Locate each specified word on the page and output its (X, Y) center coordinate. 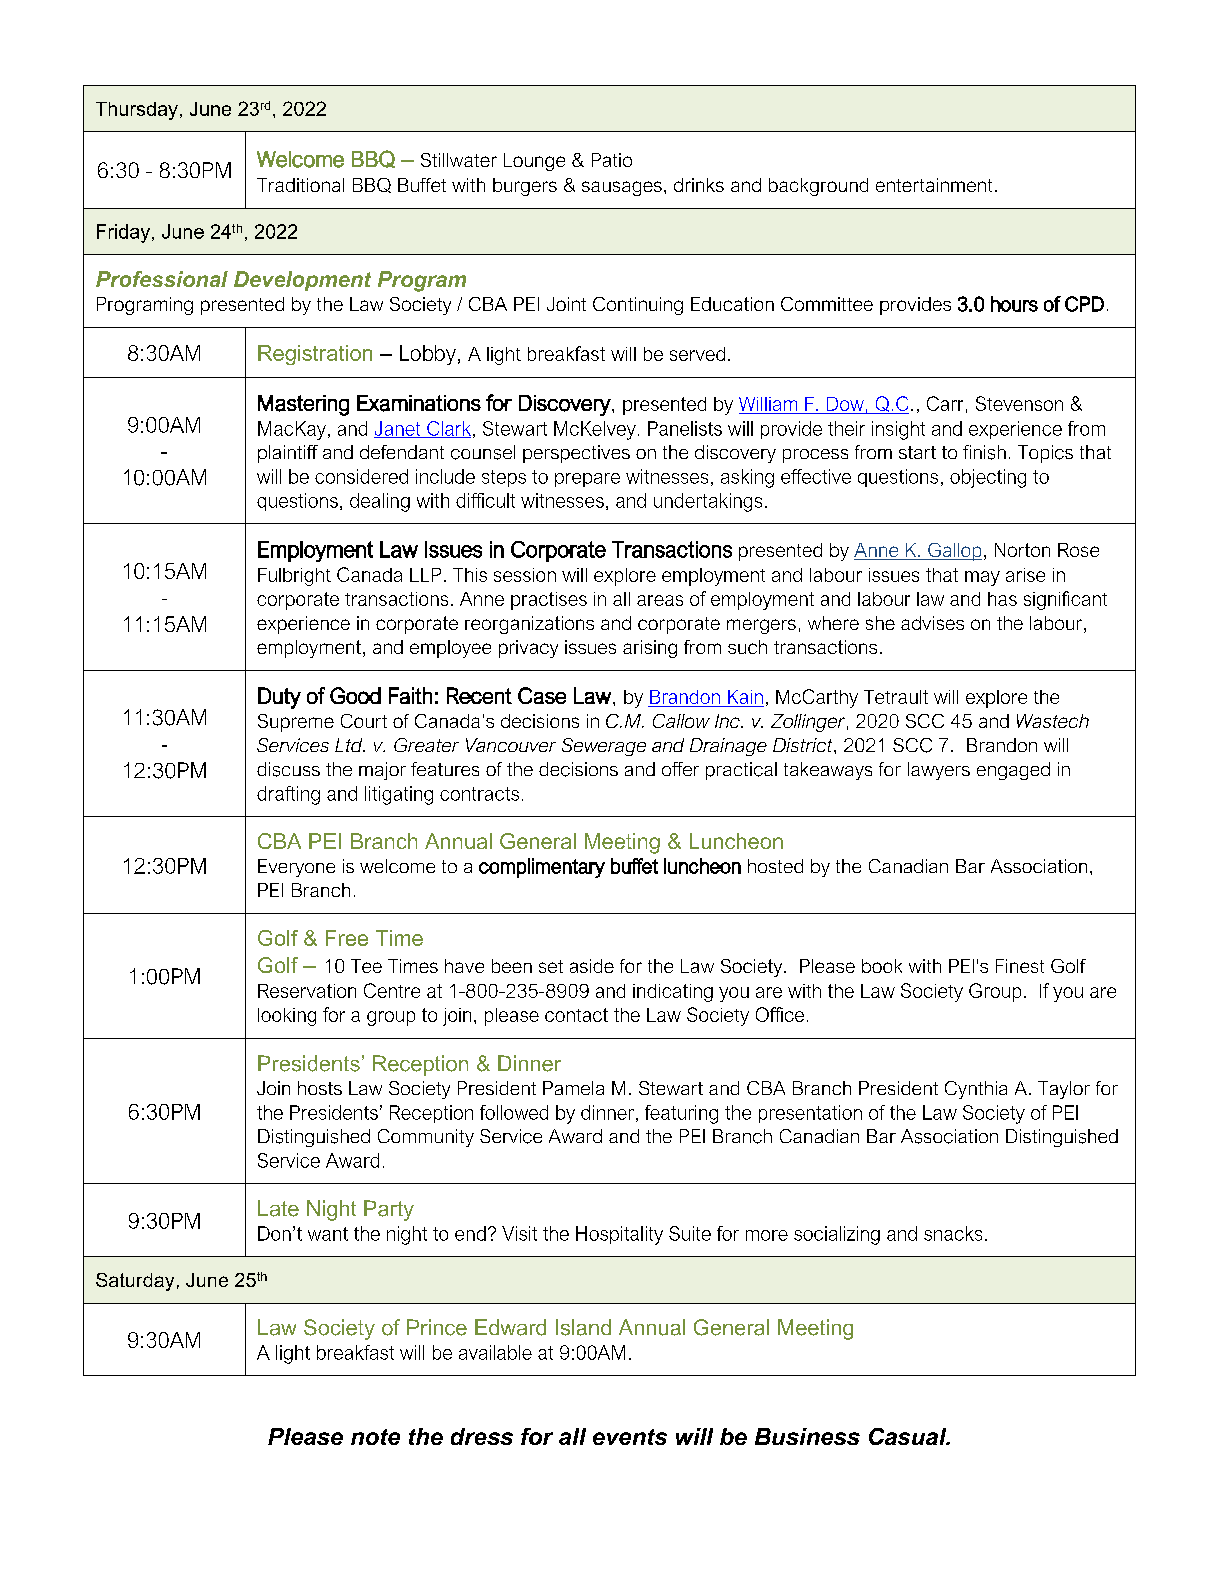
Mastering (303, 405)
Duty (279, 698)
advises (932, 623)
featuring (681, 1114)
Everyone (296, 868)
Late (278, 1208)
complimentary (542, 868)
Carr (945, 403)
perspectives (576, 454)
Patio (612, 160)
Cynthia (976, 1090)
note (375, 1437)
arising (650, 649)
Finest (1020, 966)
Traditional (300, 185)
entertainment (934, 185)
